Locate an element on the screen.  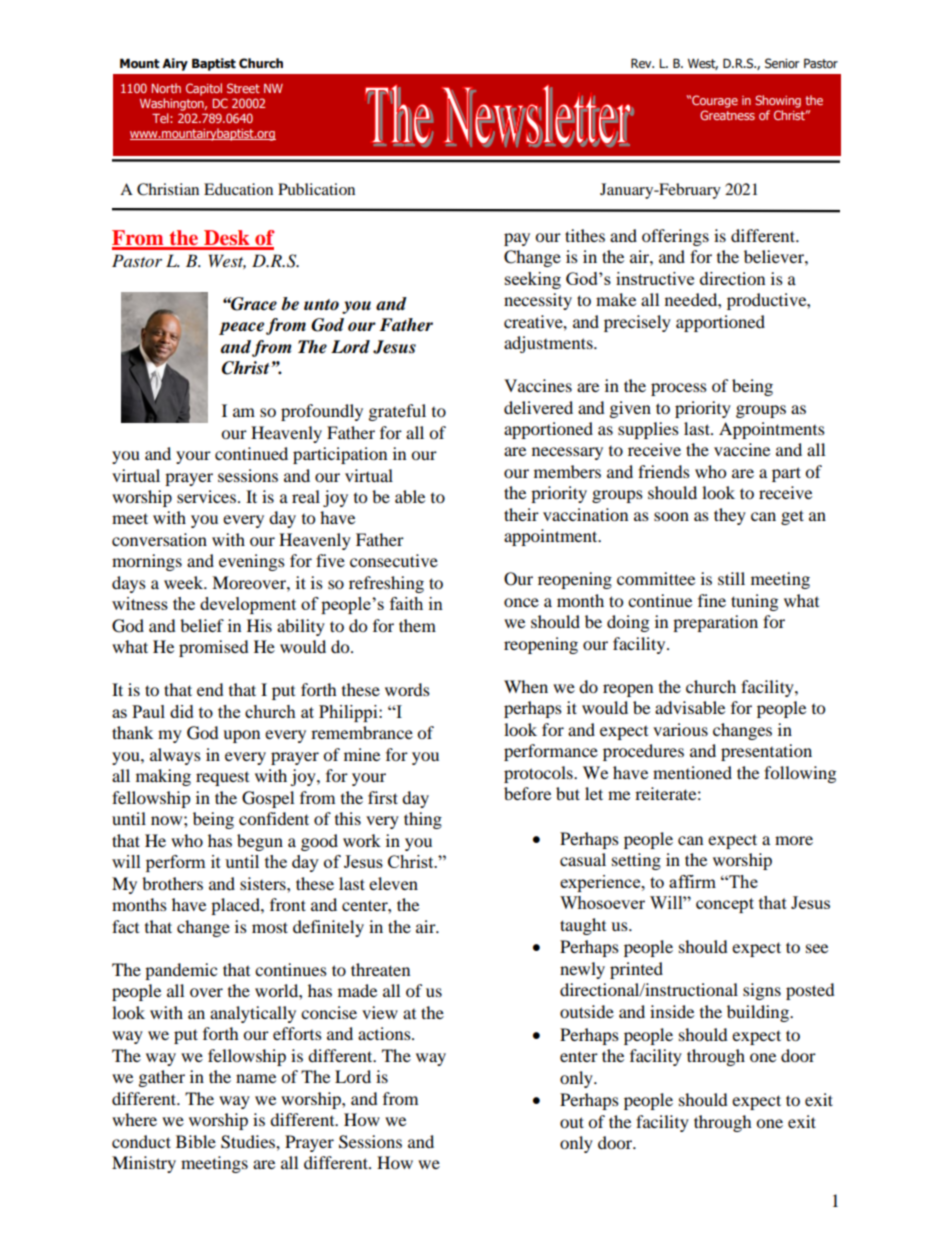
preparation is located at coordinates (715, 623).
